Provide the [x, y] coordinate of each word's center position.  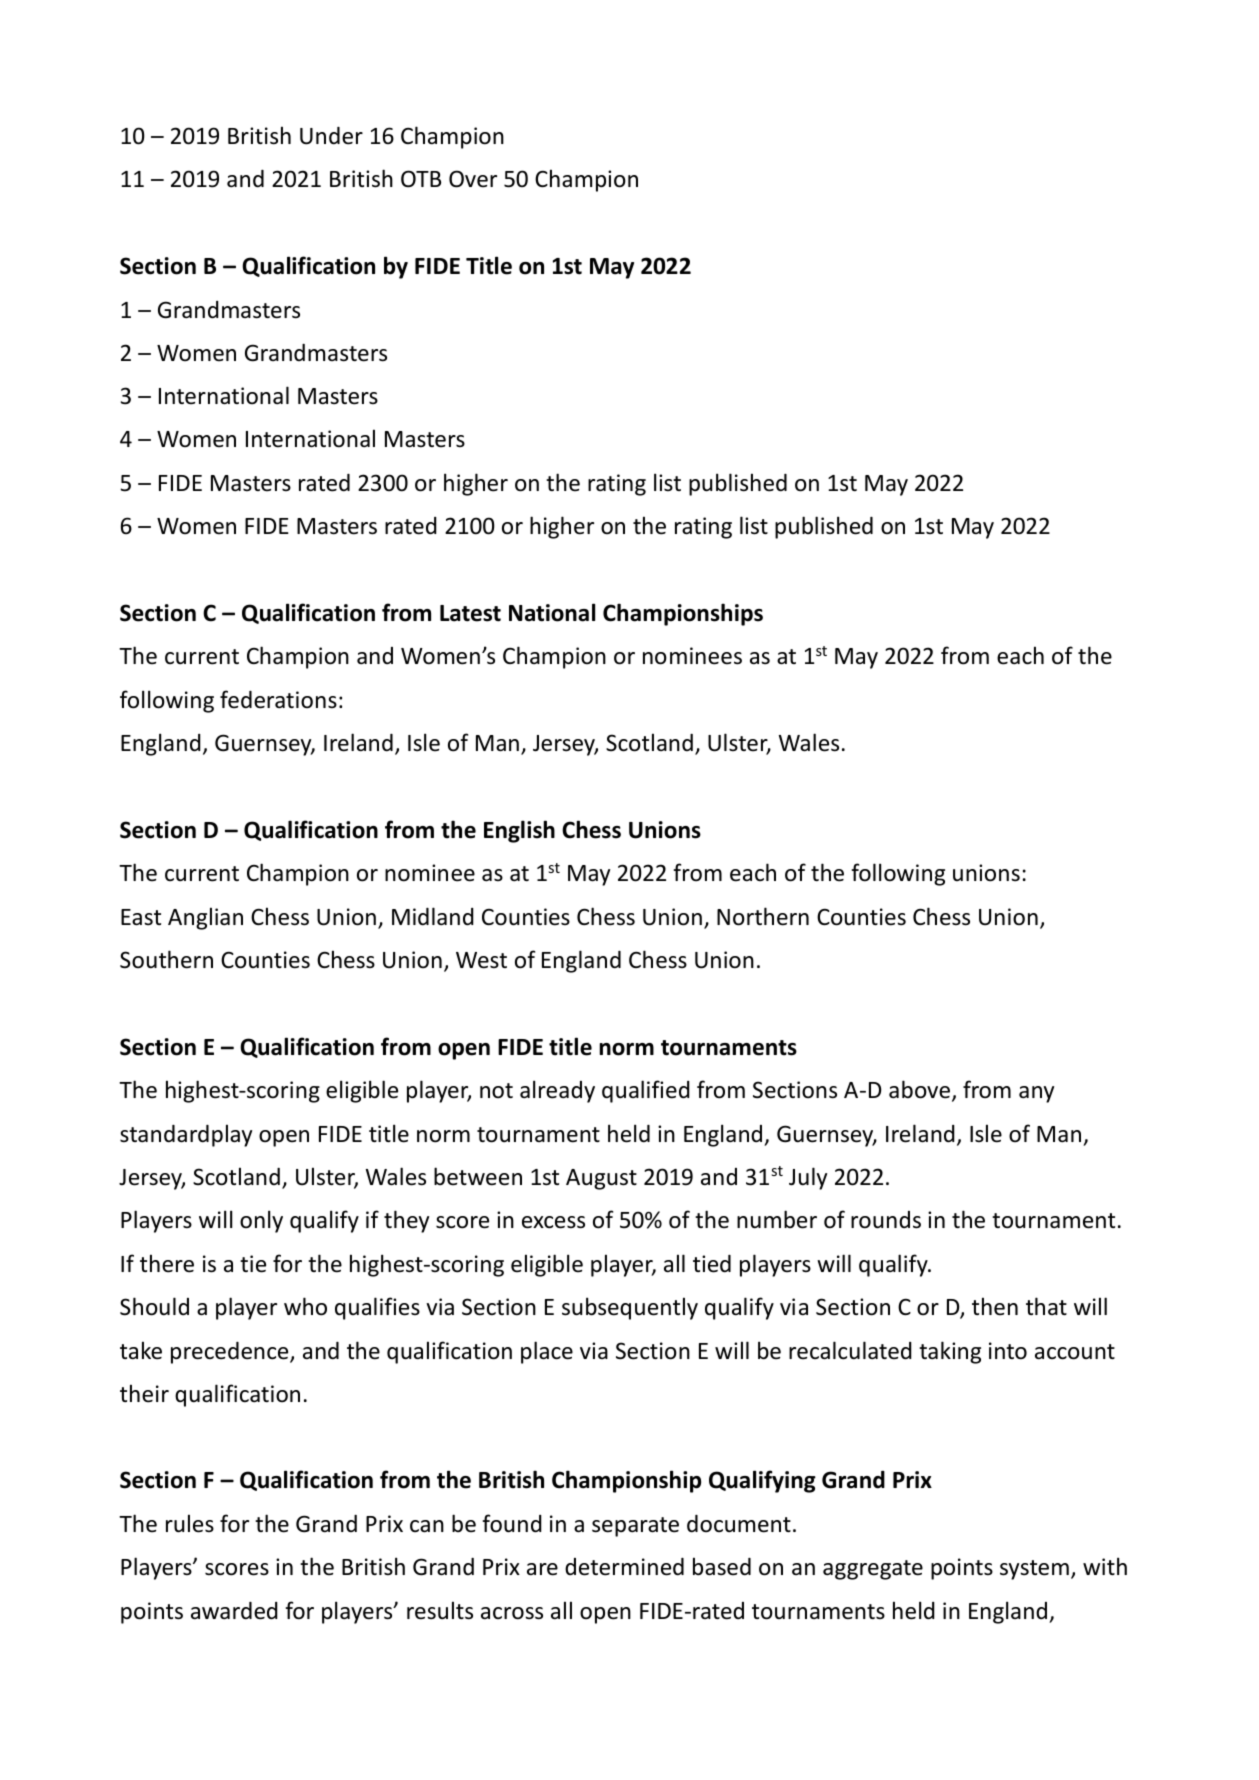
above [921, 1090]
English [519, 831]
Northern [763, 916]
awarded [234, 1611]
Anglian [205, 918]
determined [624, 1567]
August [601, 1179]
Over [473, 179]
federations [278, 699]
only [261, 1221]
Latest [470, 613]
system [1034, 1570]
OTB [421, 179]
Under [331, 136]
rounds [886, 1220]
